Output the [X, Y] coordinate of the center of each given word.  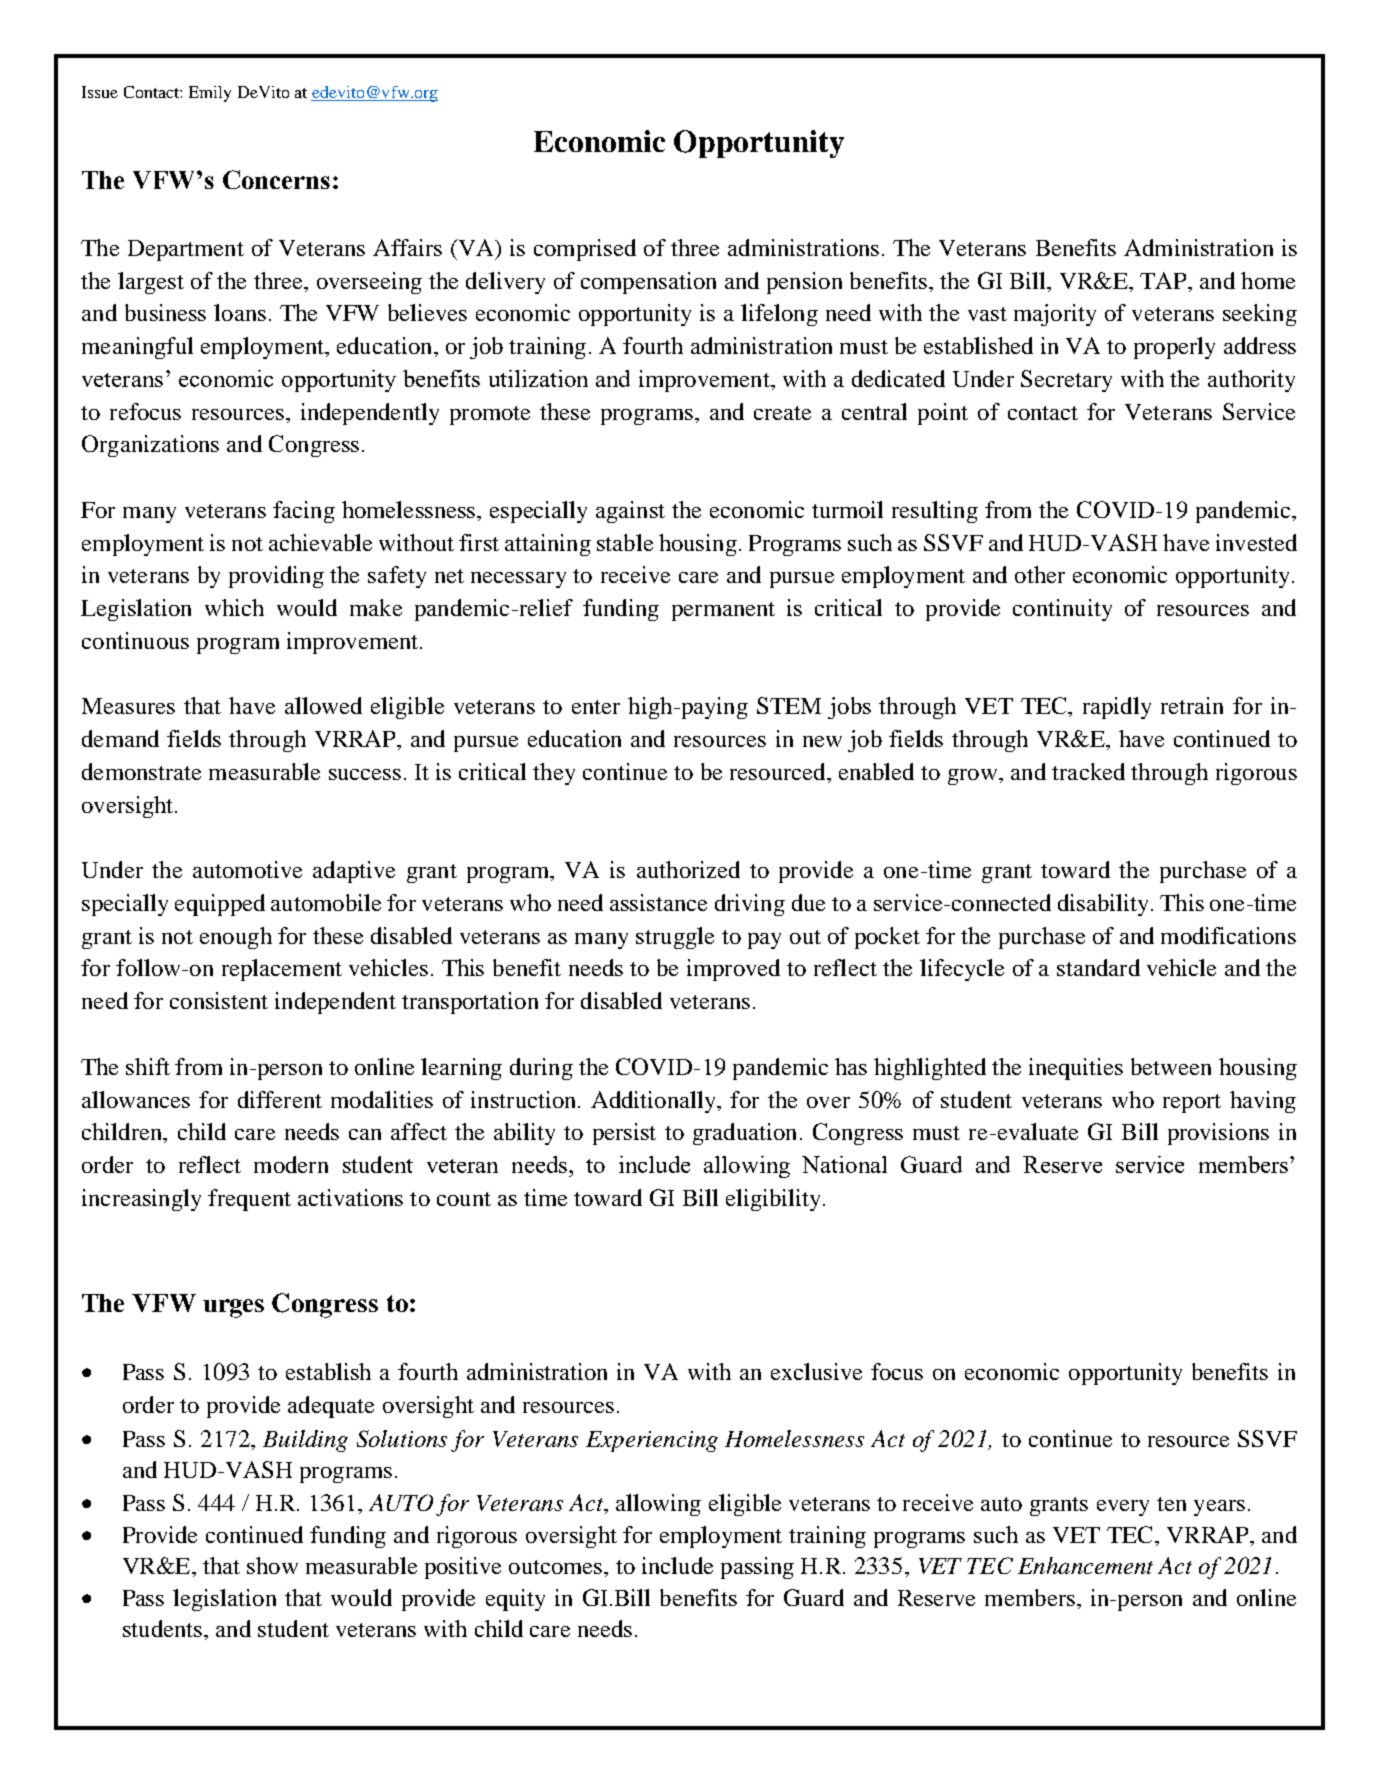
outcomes [557, 1567]
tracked [1088, 771]
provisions [1218, 1134]
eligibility [773, 1200]
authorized [688, 869]
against [630, 512]
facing [304, 512]
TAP [1164, 280]
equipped [220, 905]
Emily [210, 94]
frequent [249, 1200]
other [1040, 574]
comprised [585, 250]
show [272, 1565]
